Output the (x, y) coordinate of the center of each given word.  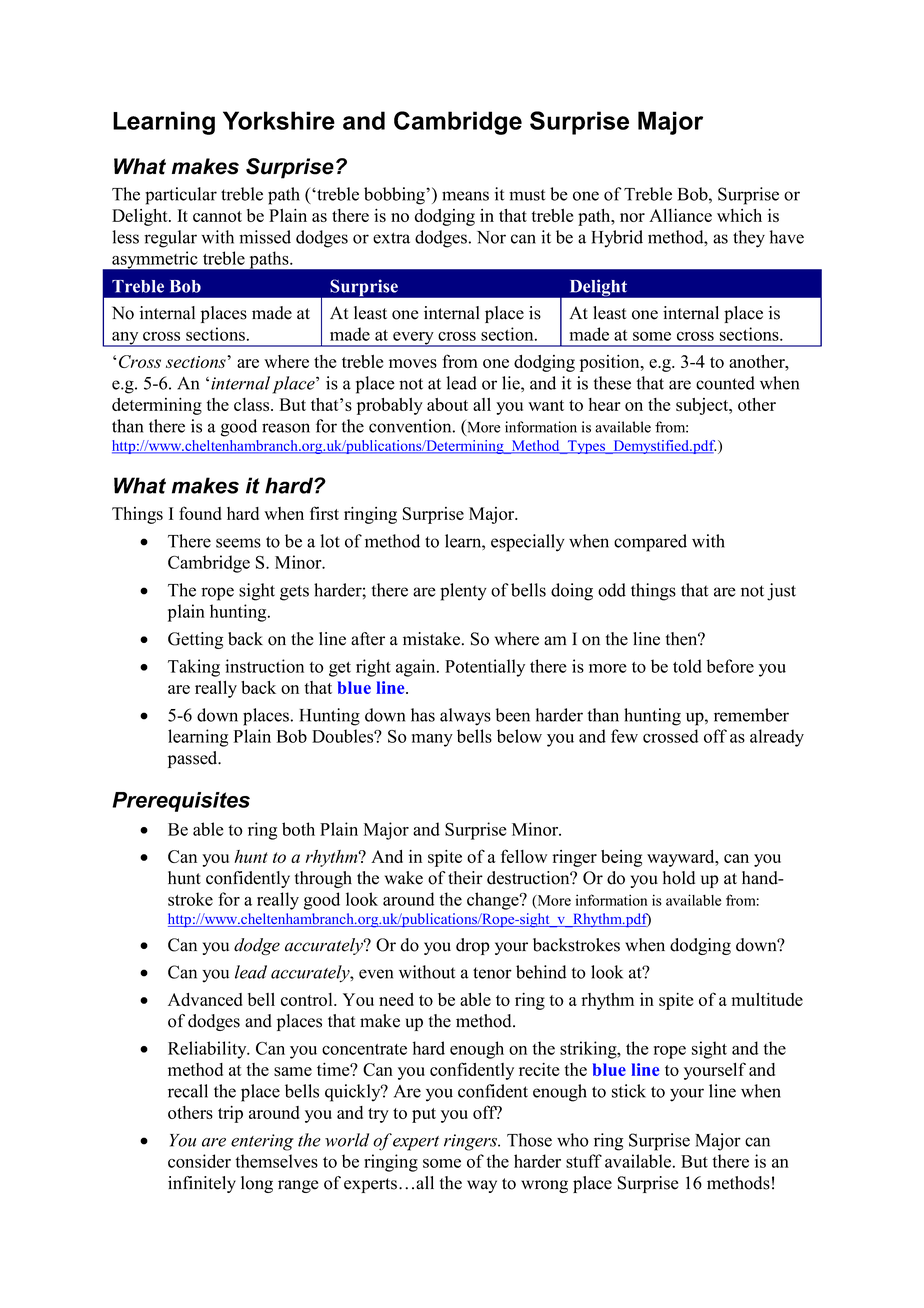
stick (629, 1091)
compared (650, 543)
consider (199, 1161)
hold (679, 878)
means (465, 196)
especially (528, 543)
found (200, 513)
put (424, 1115)
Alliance (680, 215)
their (465, 878)
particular (181, 196)
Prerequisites (181, 802)
